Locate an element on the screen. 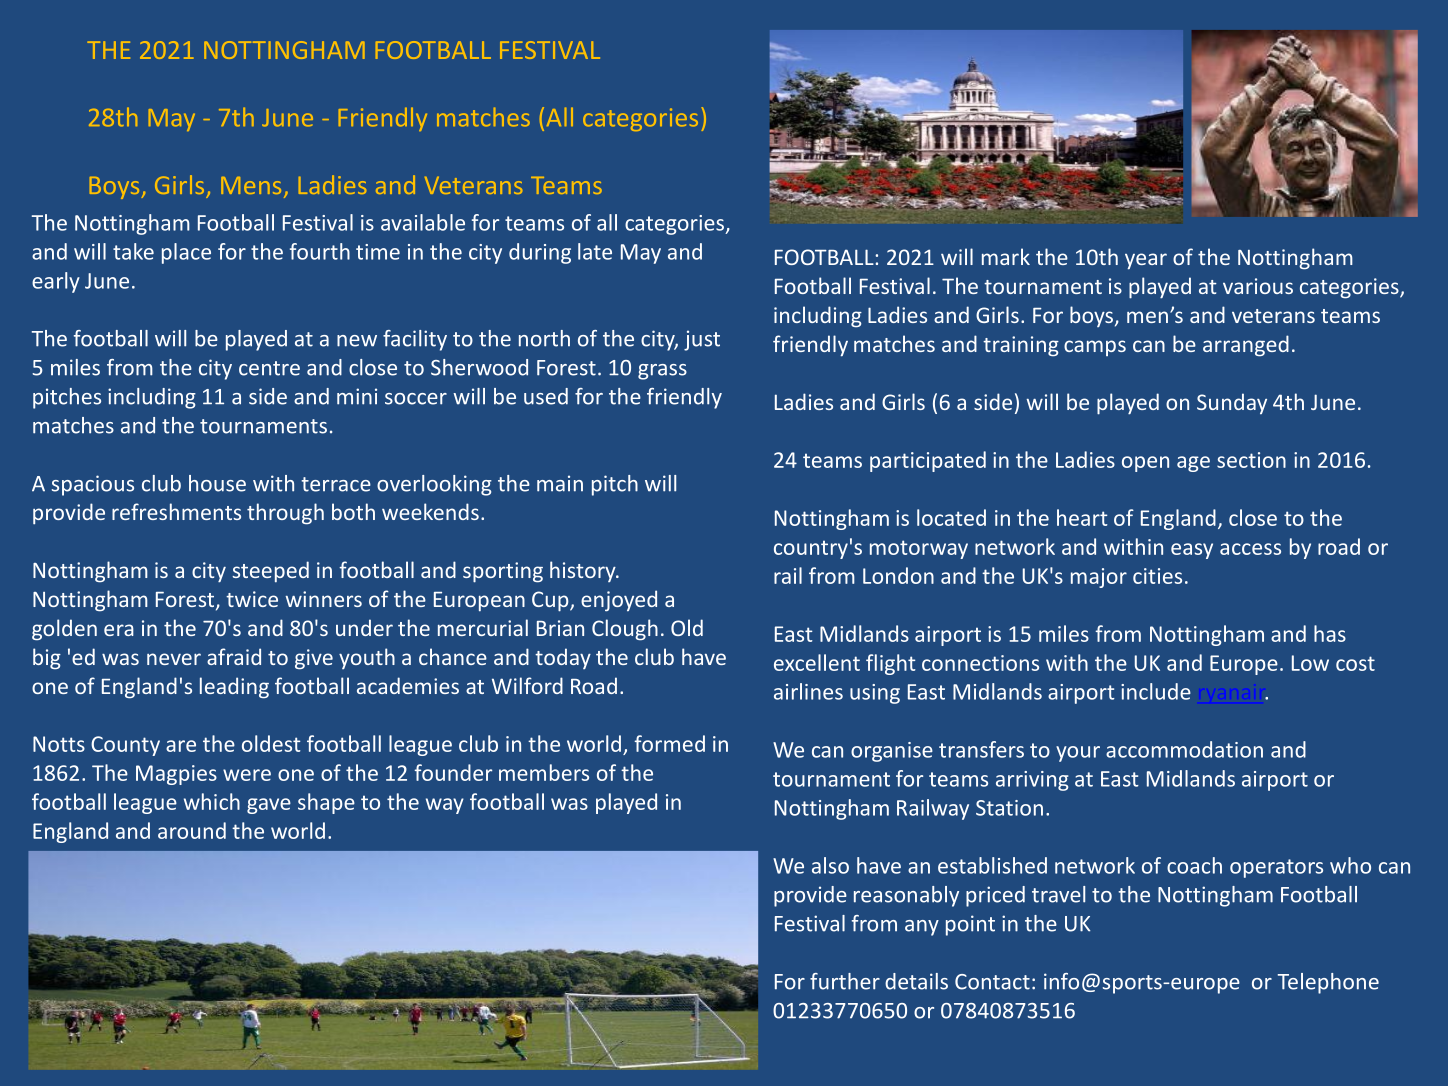  Mens is located at coordinates (251, 185).
